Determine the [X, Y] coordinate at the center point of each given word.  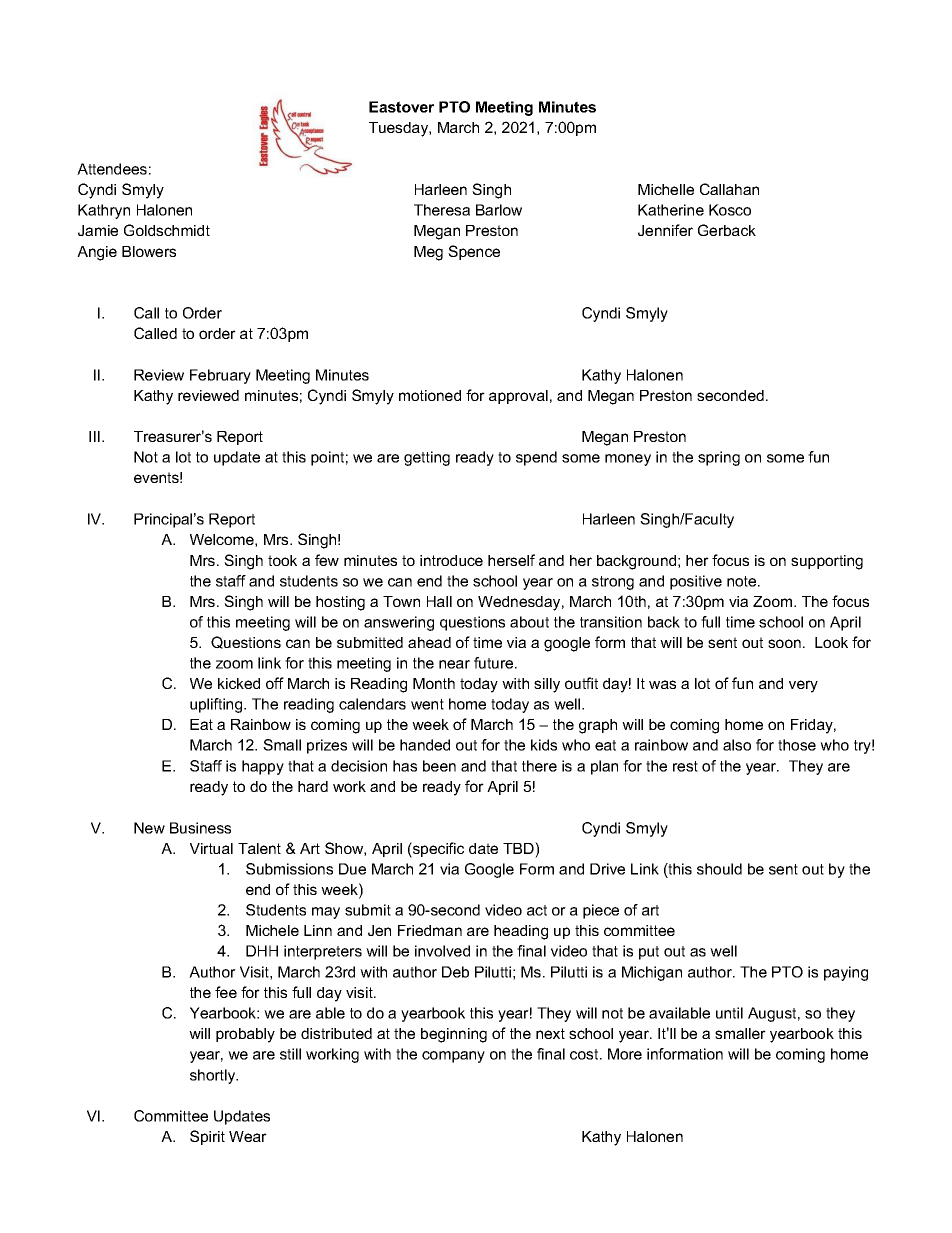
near [454, 664]
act [537, 910]
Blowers [149, 251]
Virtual [211, 848]
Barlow [499, 210]
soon [784, 643]
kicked [239, 683]
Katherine [671, 210]
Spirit [207, 1137]
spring [719, 458]
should [719, 869]
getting [427, 458]
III [94, 436]
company [453, 1057]
